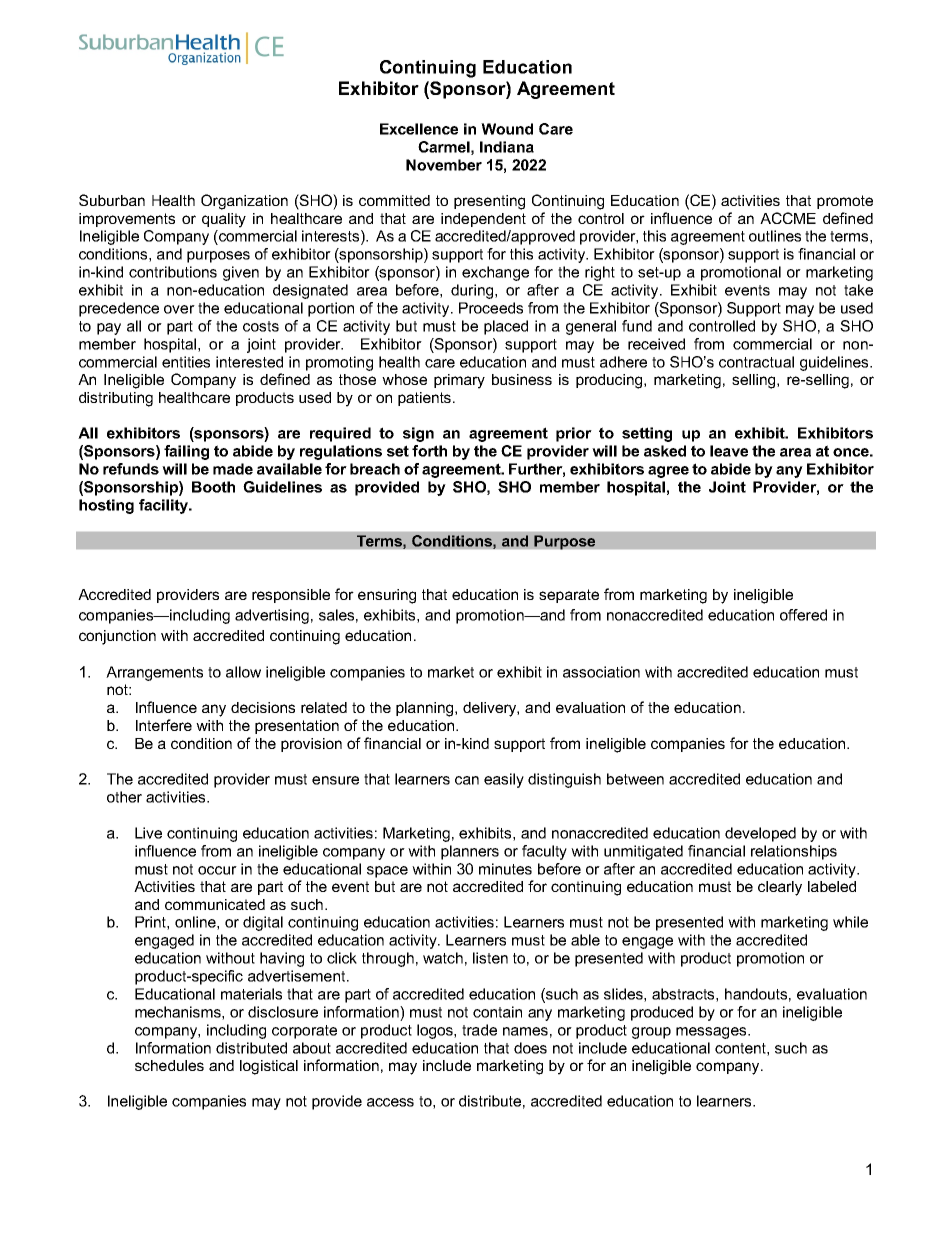 Image resolution: width=952 pixels, height=1233 pixels. Describe the element at coordinates (244, 202) in the screenshot. I see `Organization` at that location.
